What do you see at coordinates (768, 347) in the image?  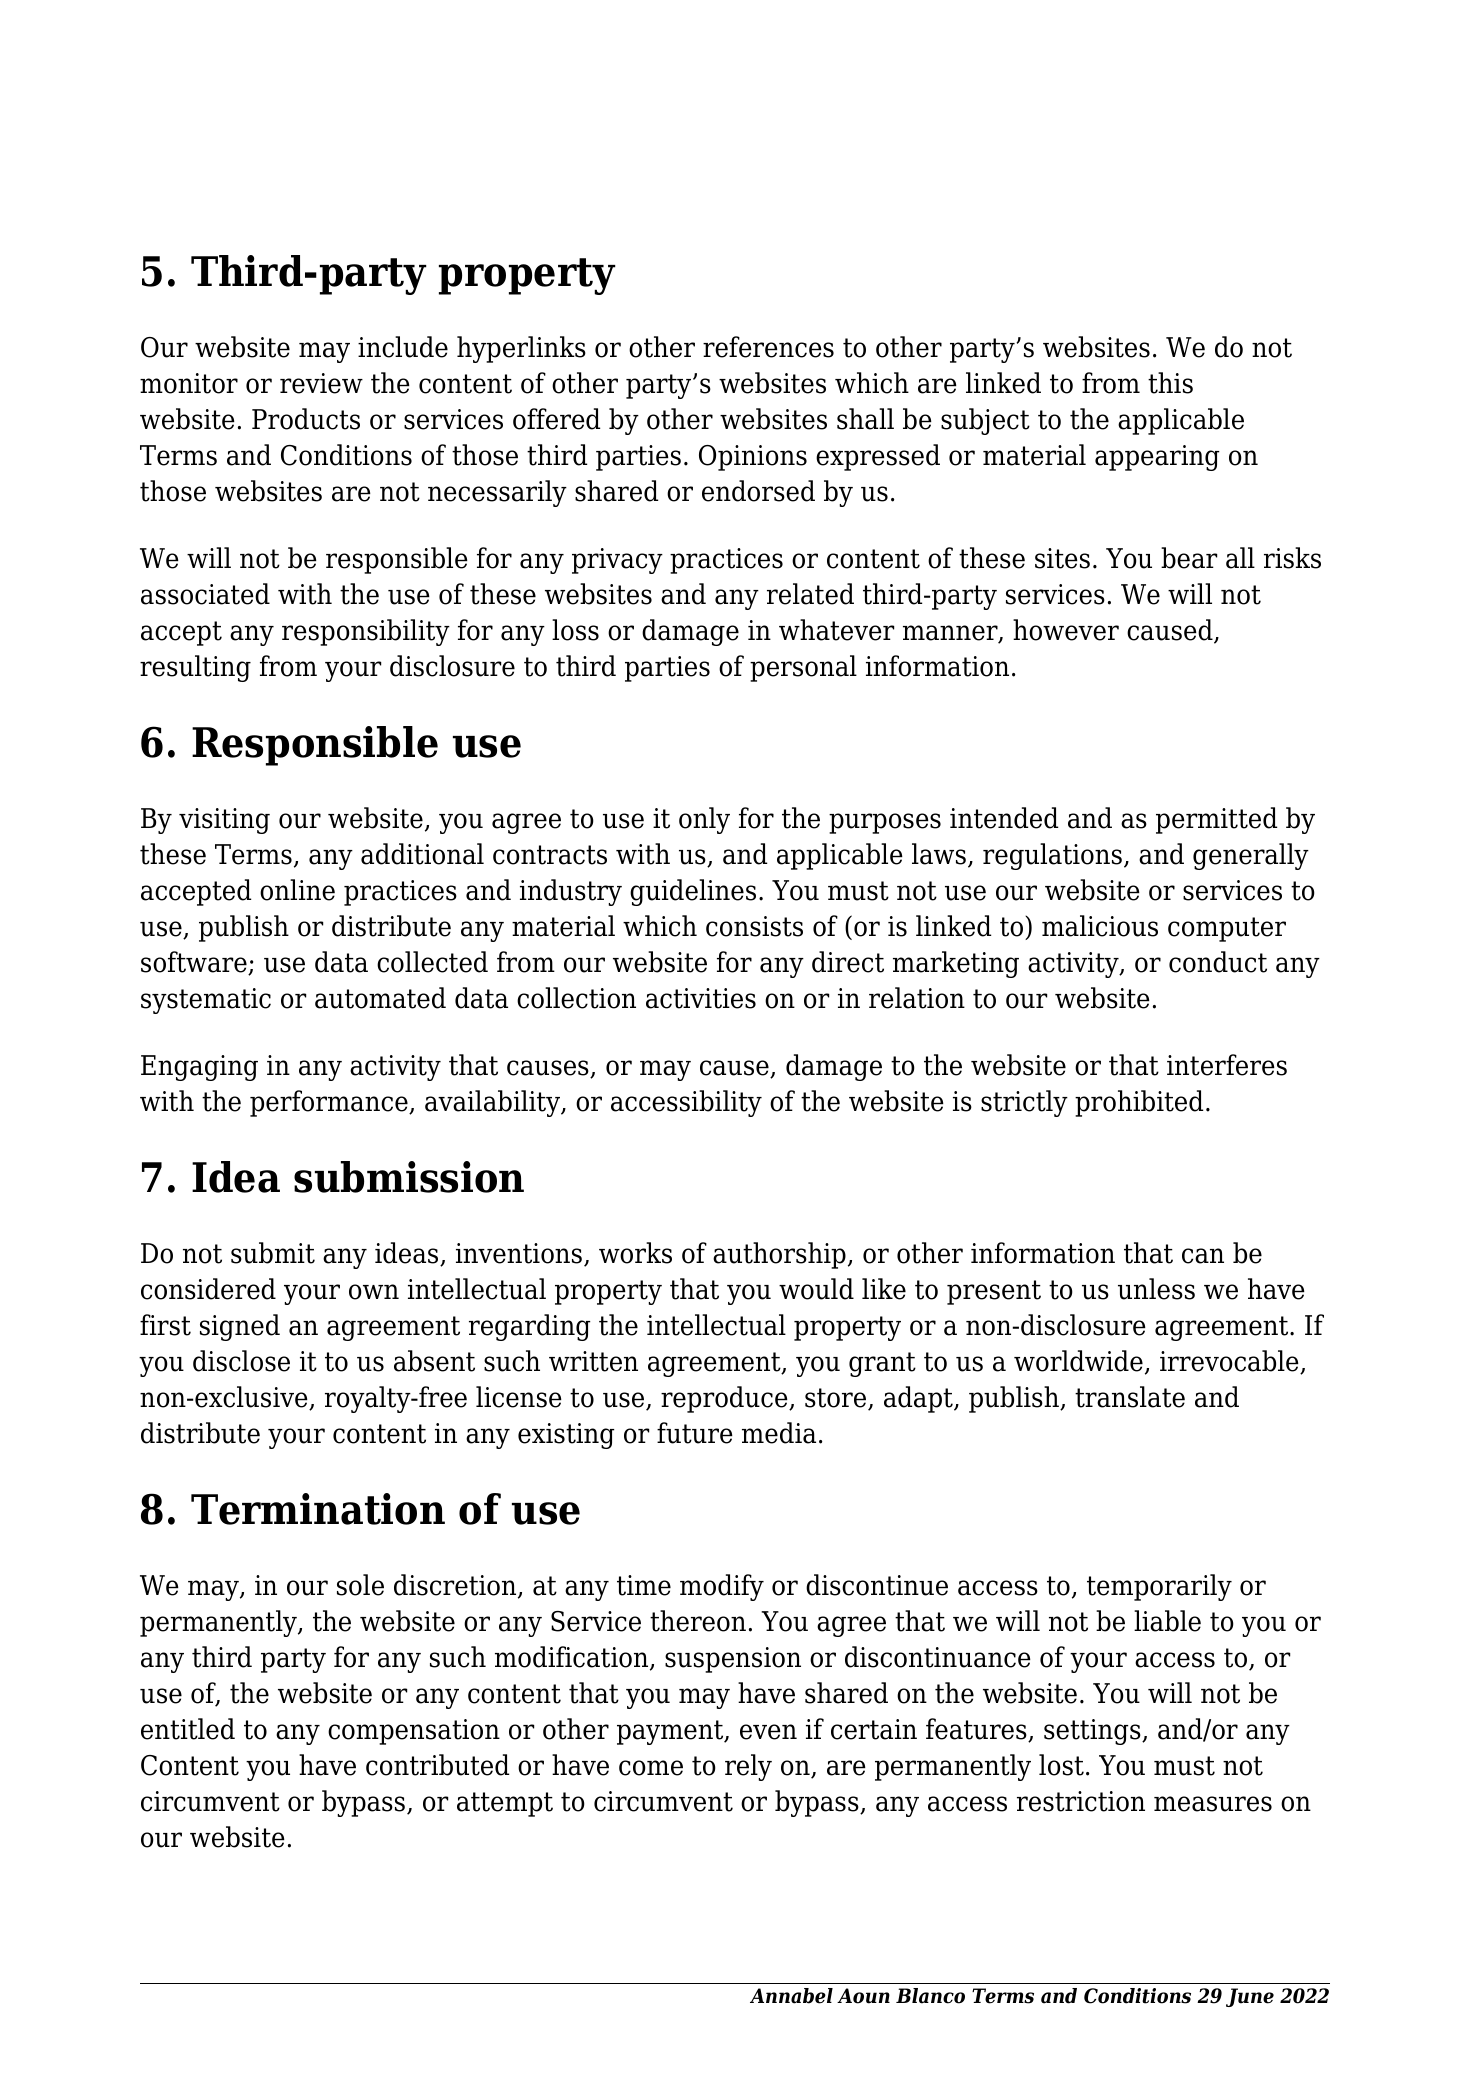 I see `references` at bounding box center [768, 347].
